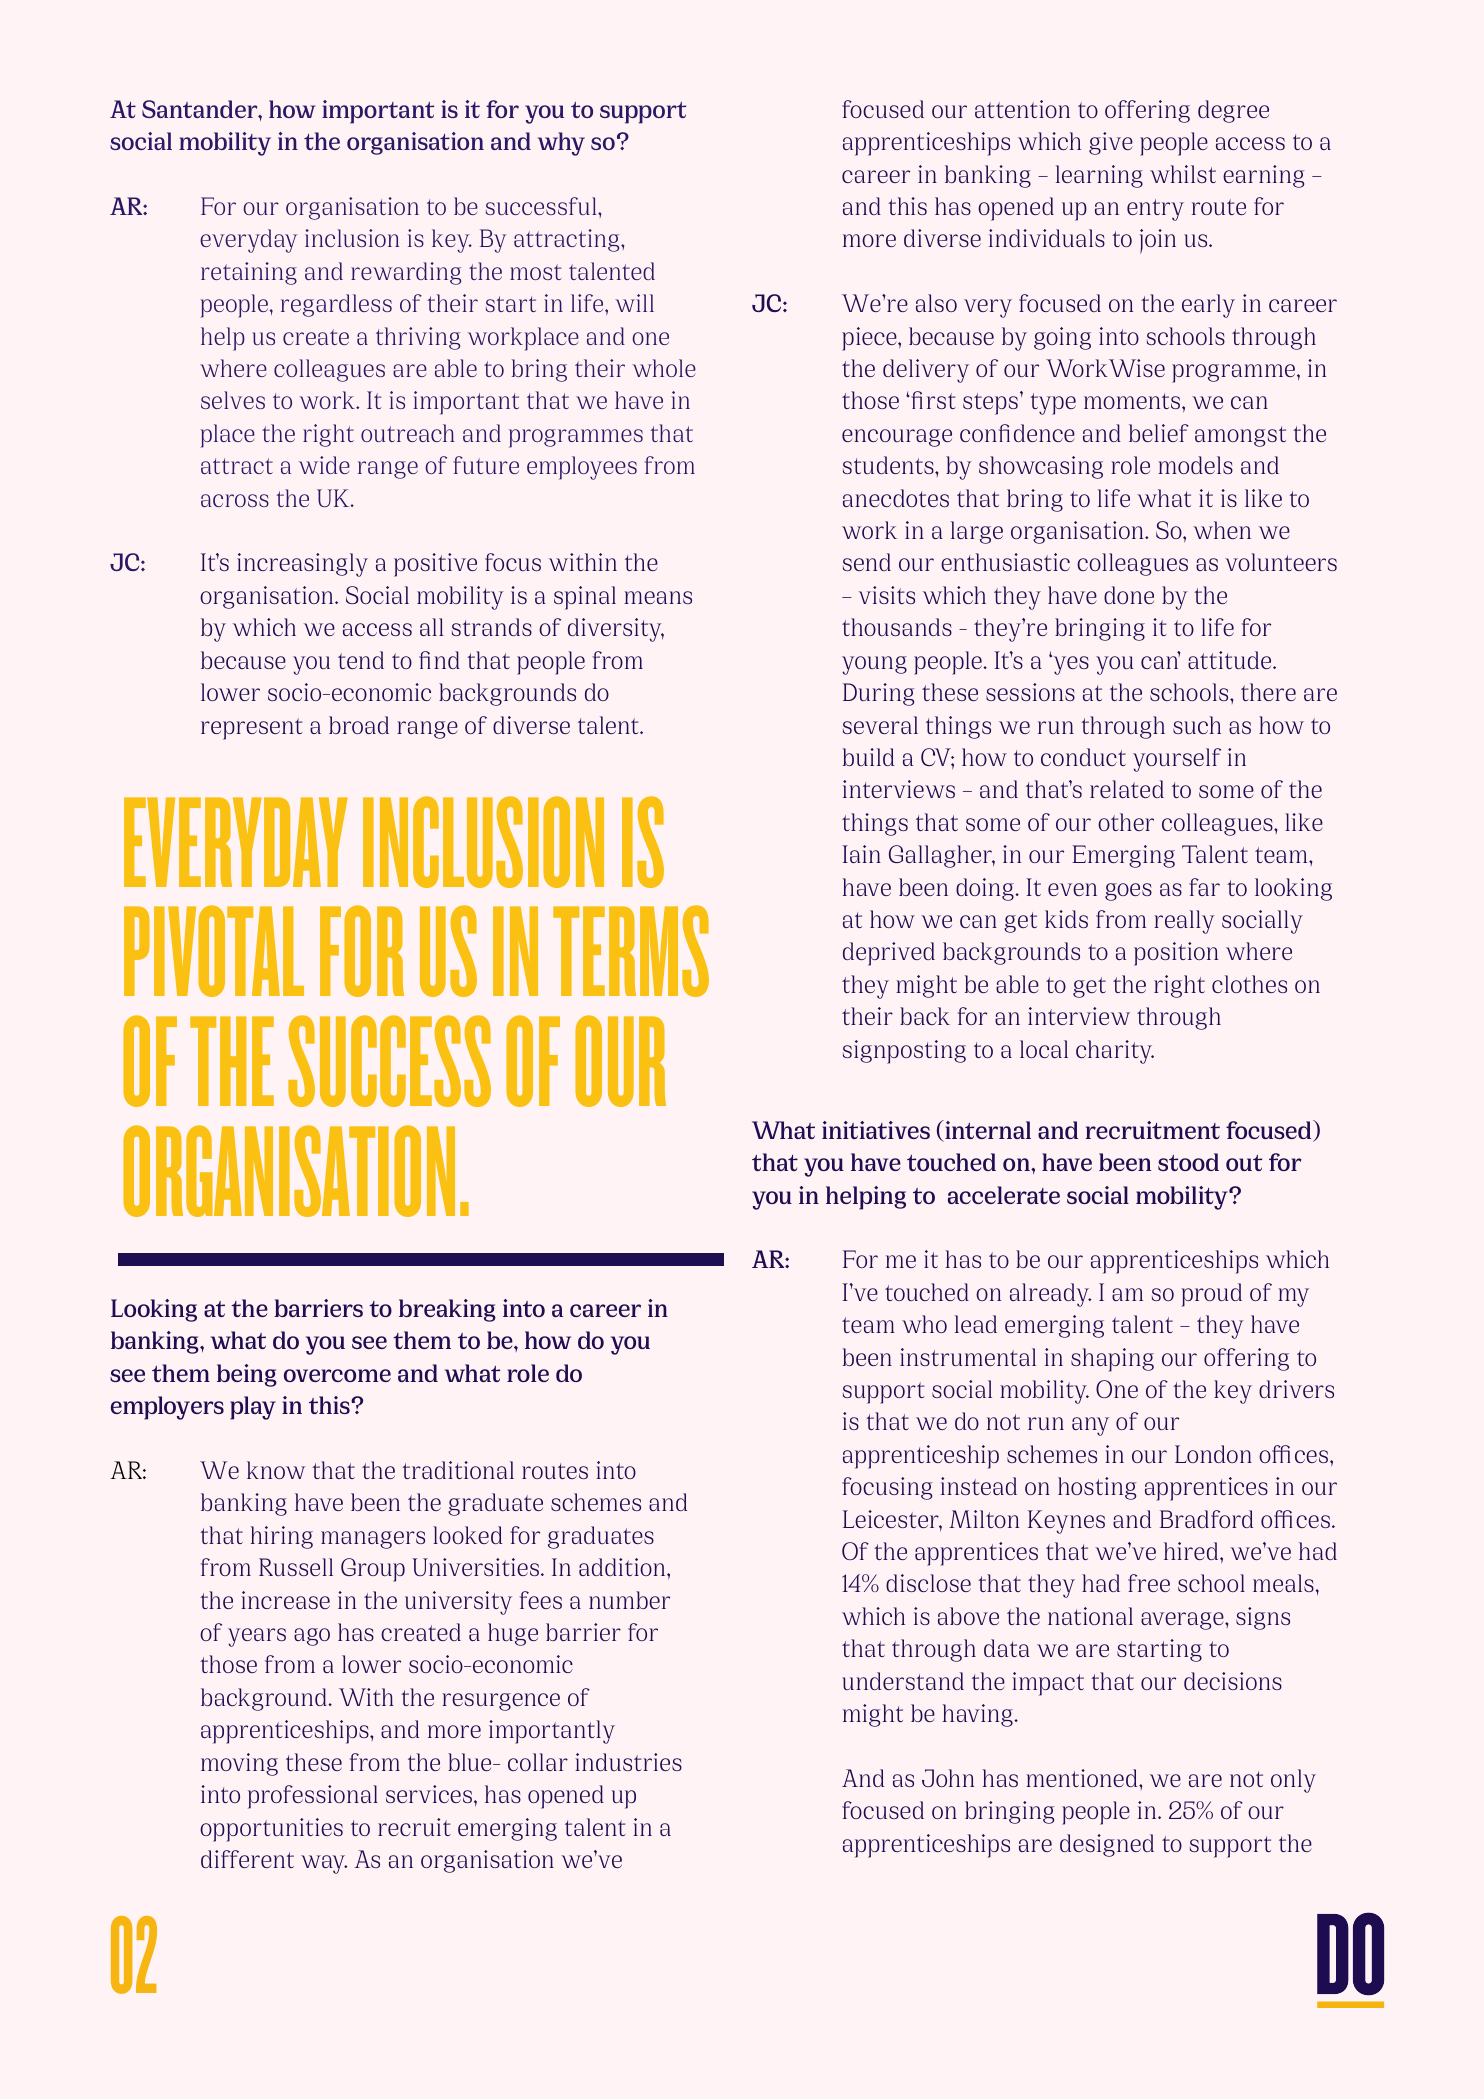 The image size is (1484, 2099). What do you see at coordinates (1197, 725) in the page?
I see `such` at bounding box center [1197, 725].
